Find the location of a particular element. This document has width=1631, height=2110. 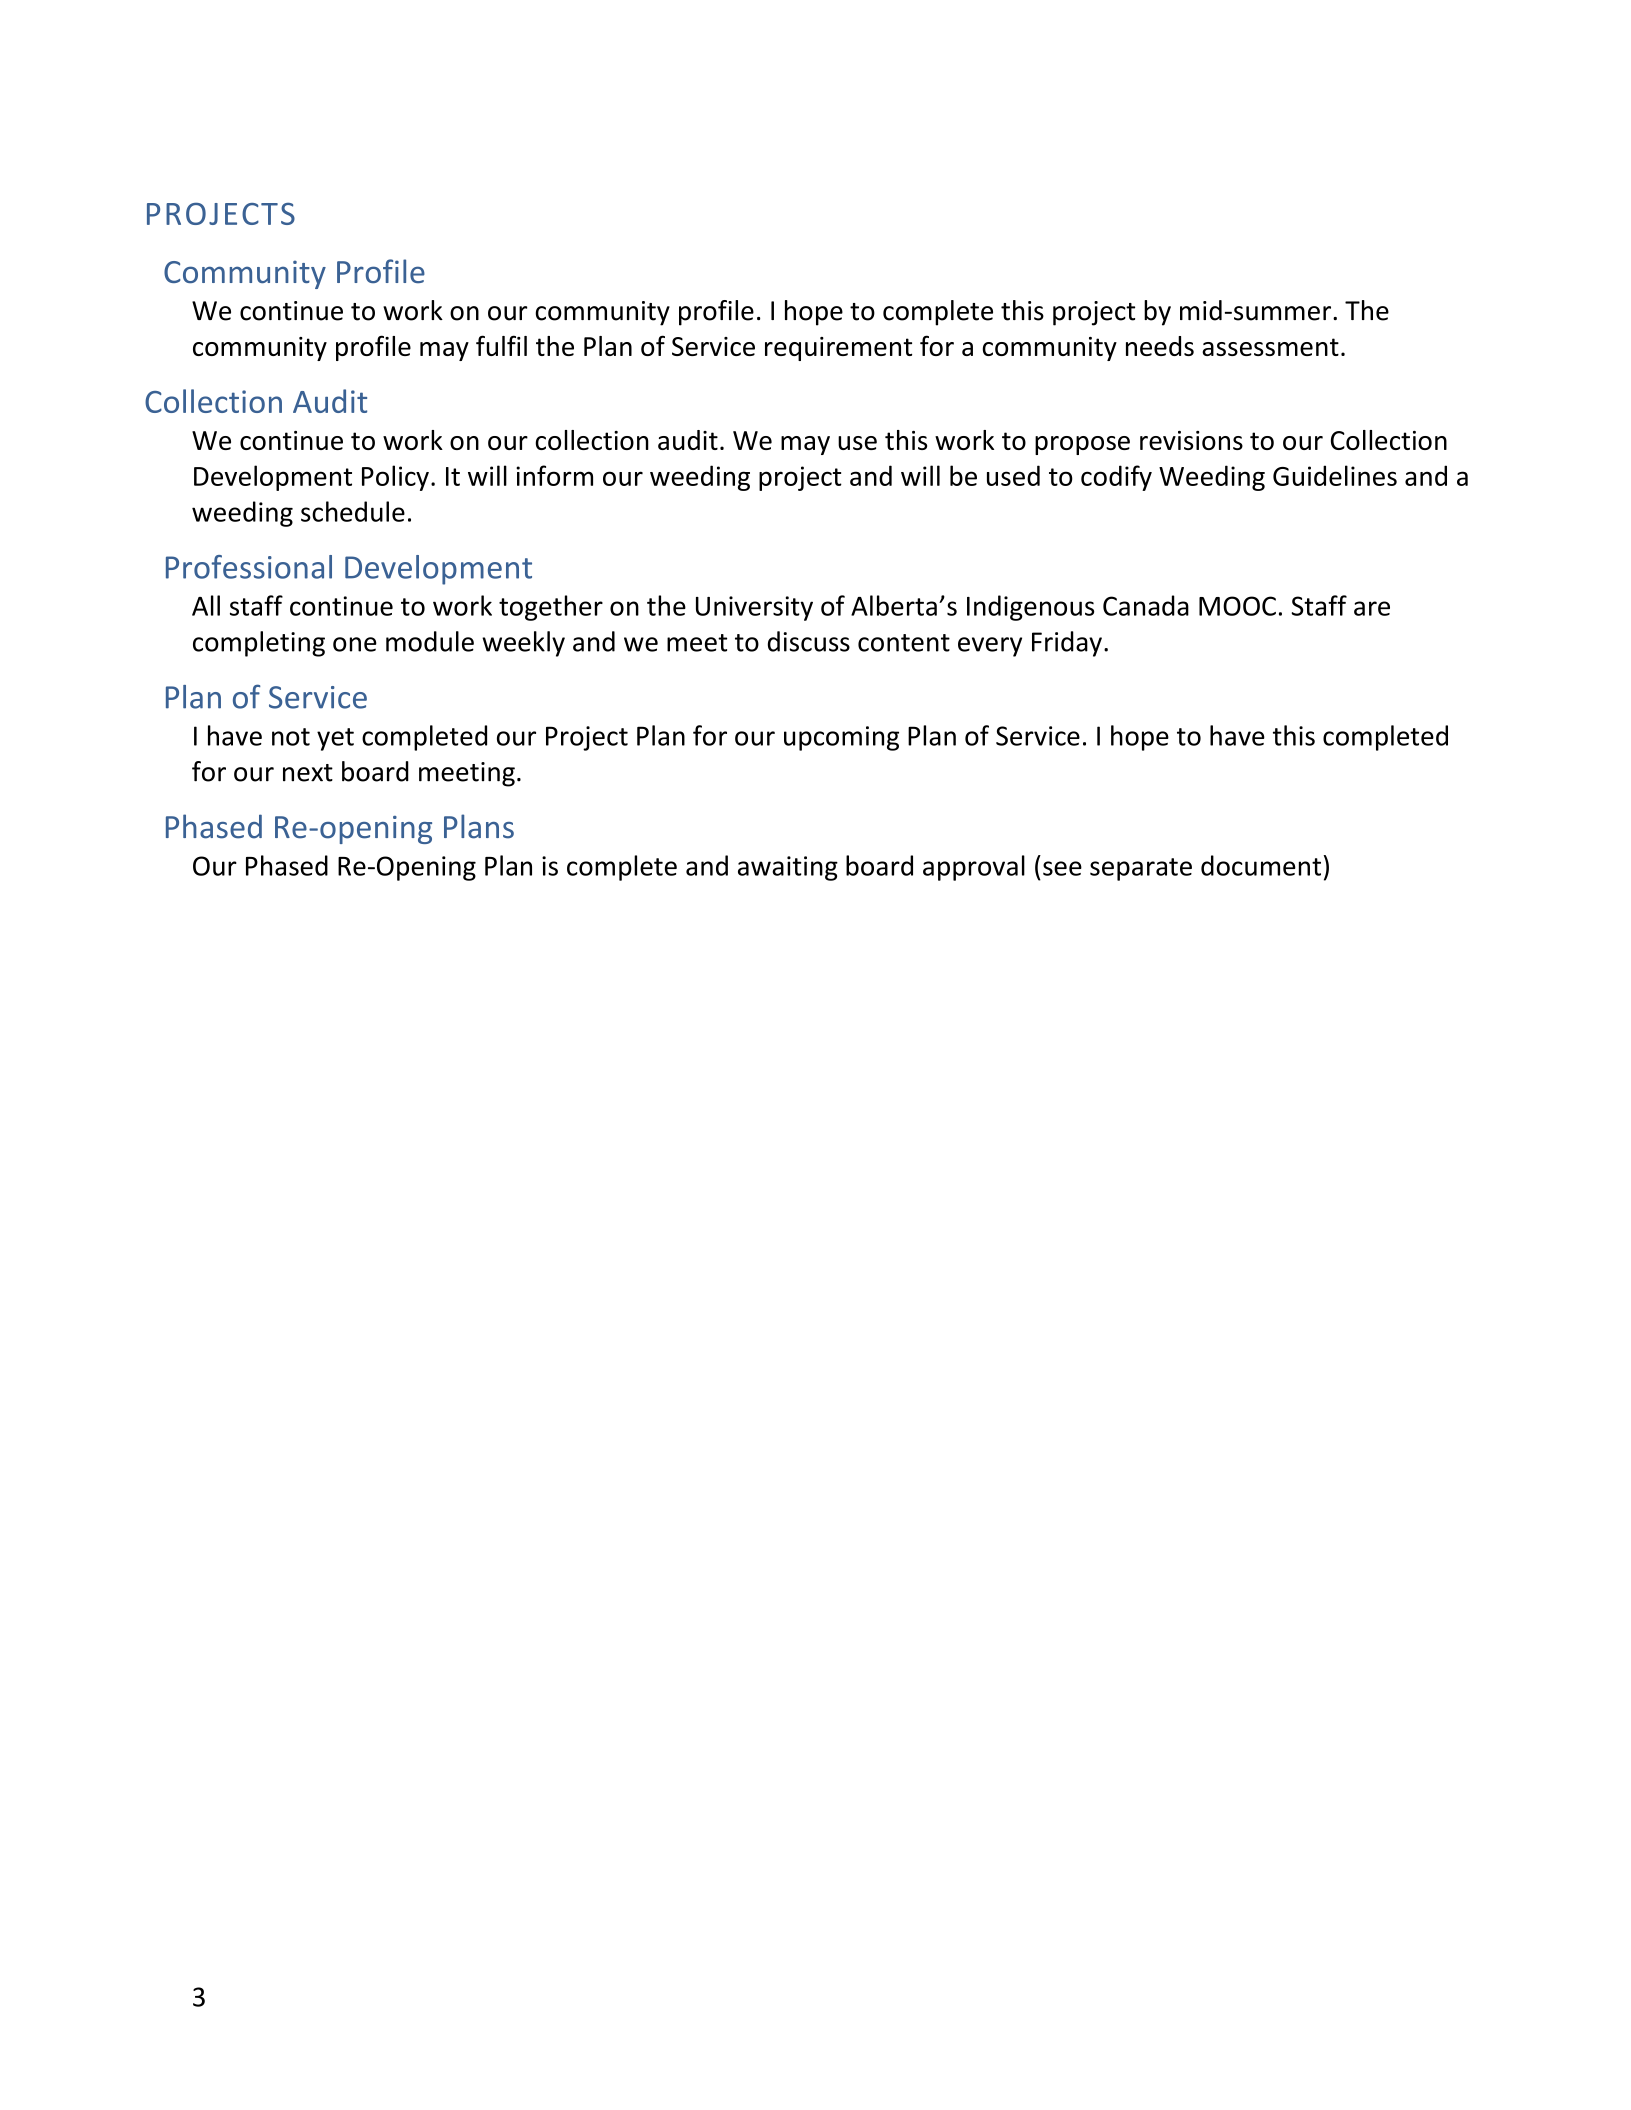

fulfil is located at coordinates (501, 345).
